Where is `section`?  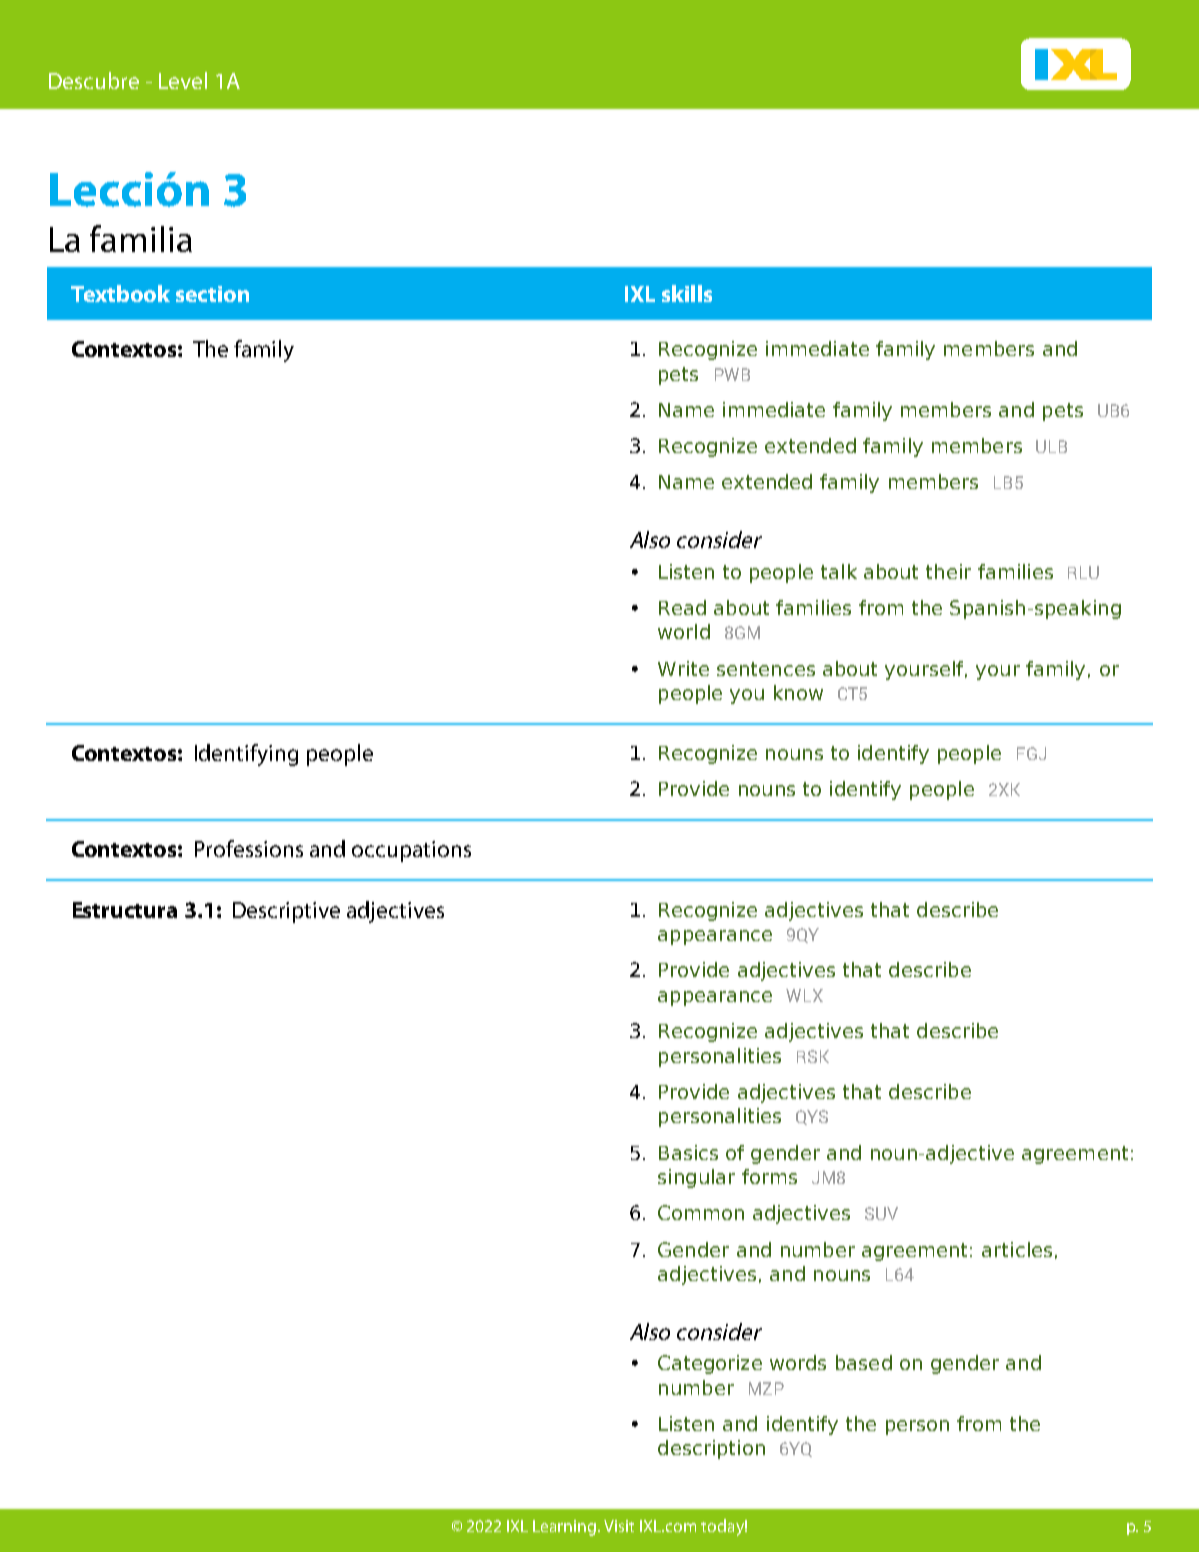 section is located at coordinates (212, 294).
